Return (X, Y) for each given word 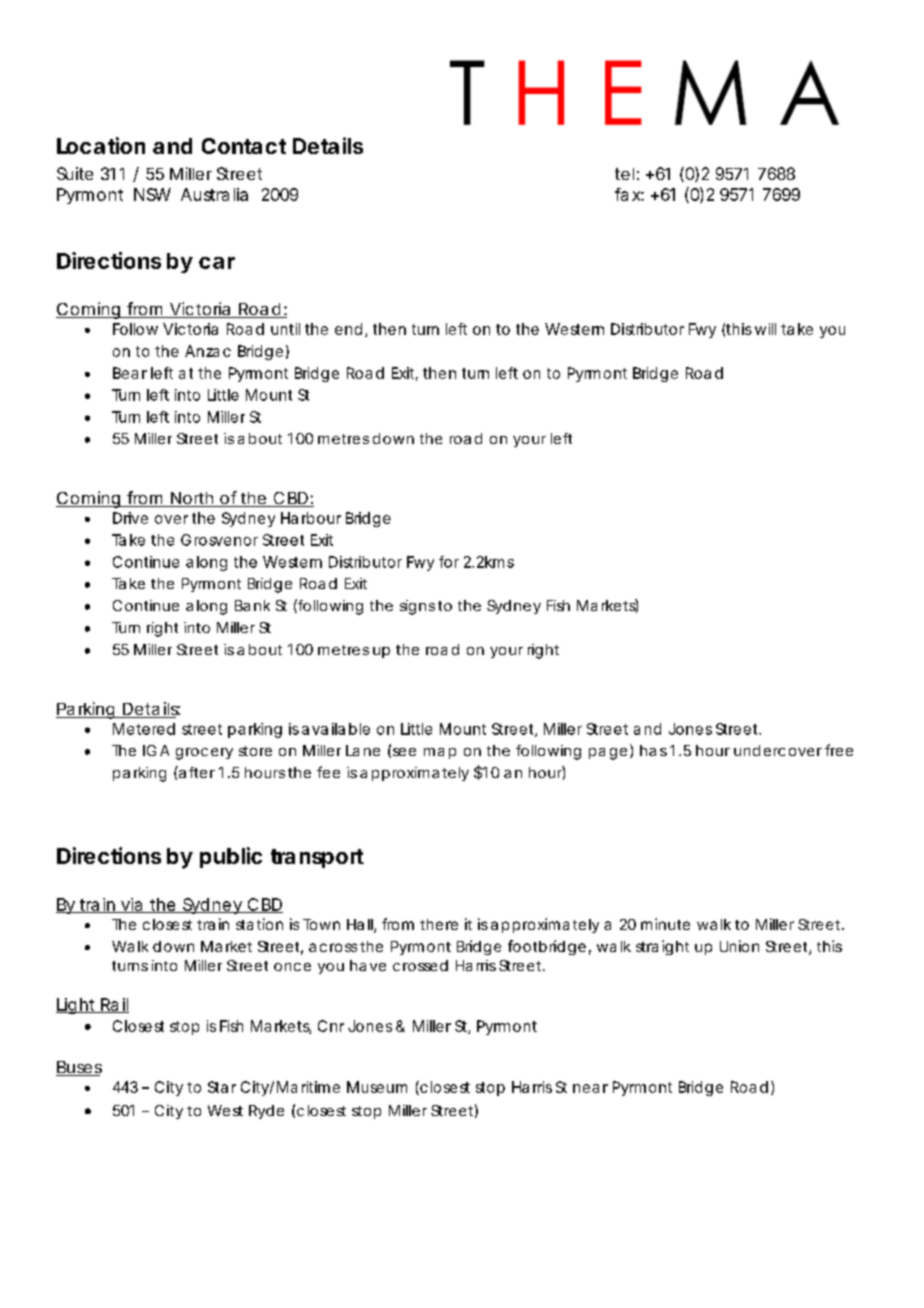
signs (417, 607)
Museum (377, 1087)
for (449, 562)
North (191, 499)
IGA (156, 750)
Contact (244, 146)
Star (222, 1087)
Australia (214, 194)
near (590, 1088)
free (839, 750)
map (440, 753)
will (765, 329)
